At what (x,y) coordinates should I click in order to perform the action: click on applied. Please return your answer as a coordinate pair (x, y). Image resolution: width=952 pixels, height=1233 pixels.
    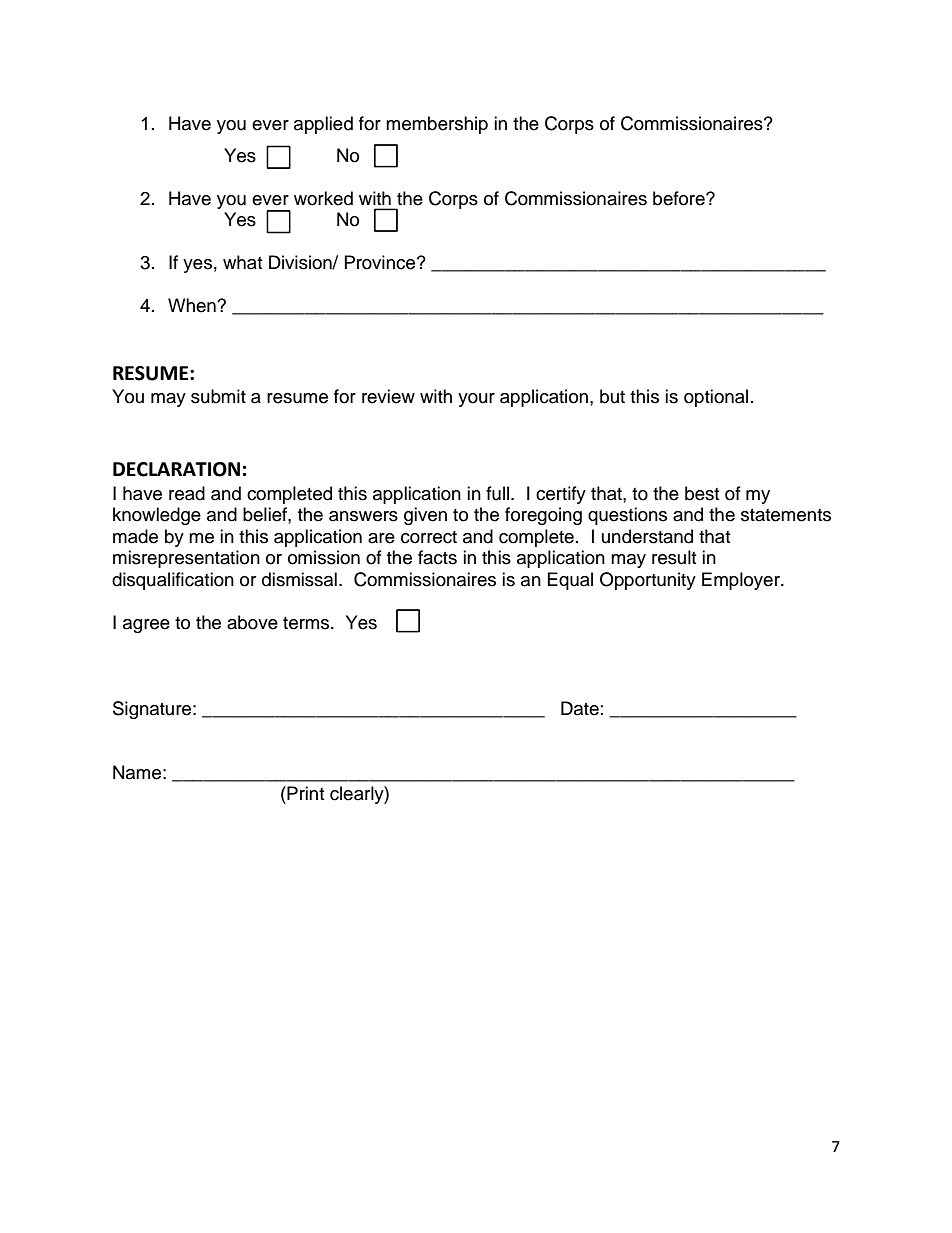
    Looking at the image, I should click on (323, 125).
